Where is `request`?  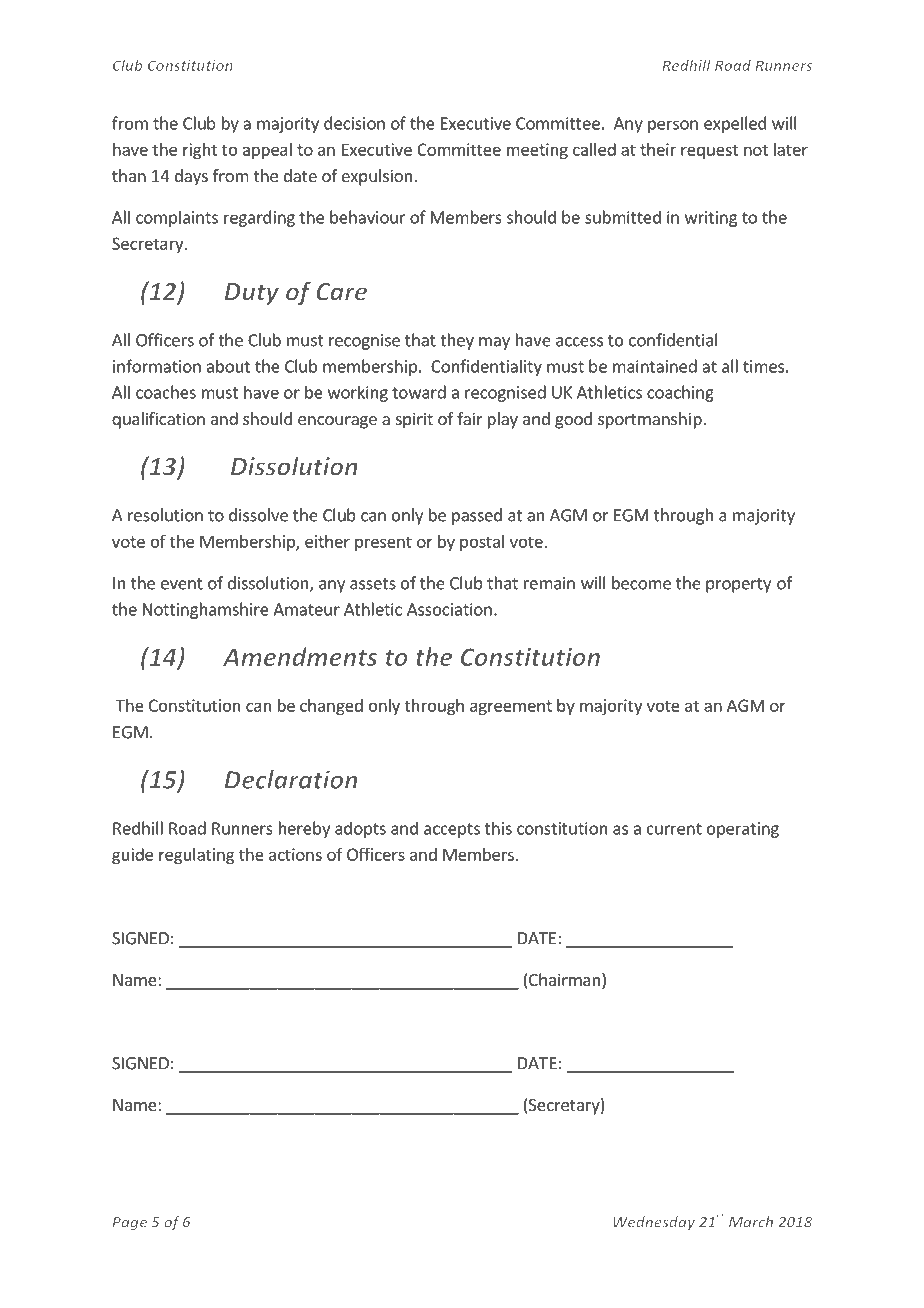 request is located at coordinates (709, 151).
